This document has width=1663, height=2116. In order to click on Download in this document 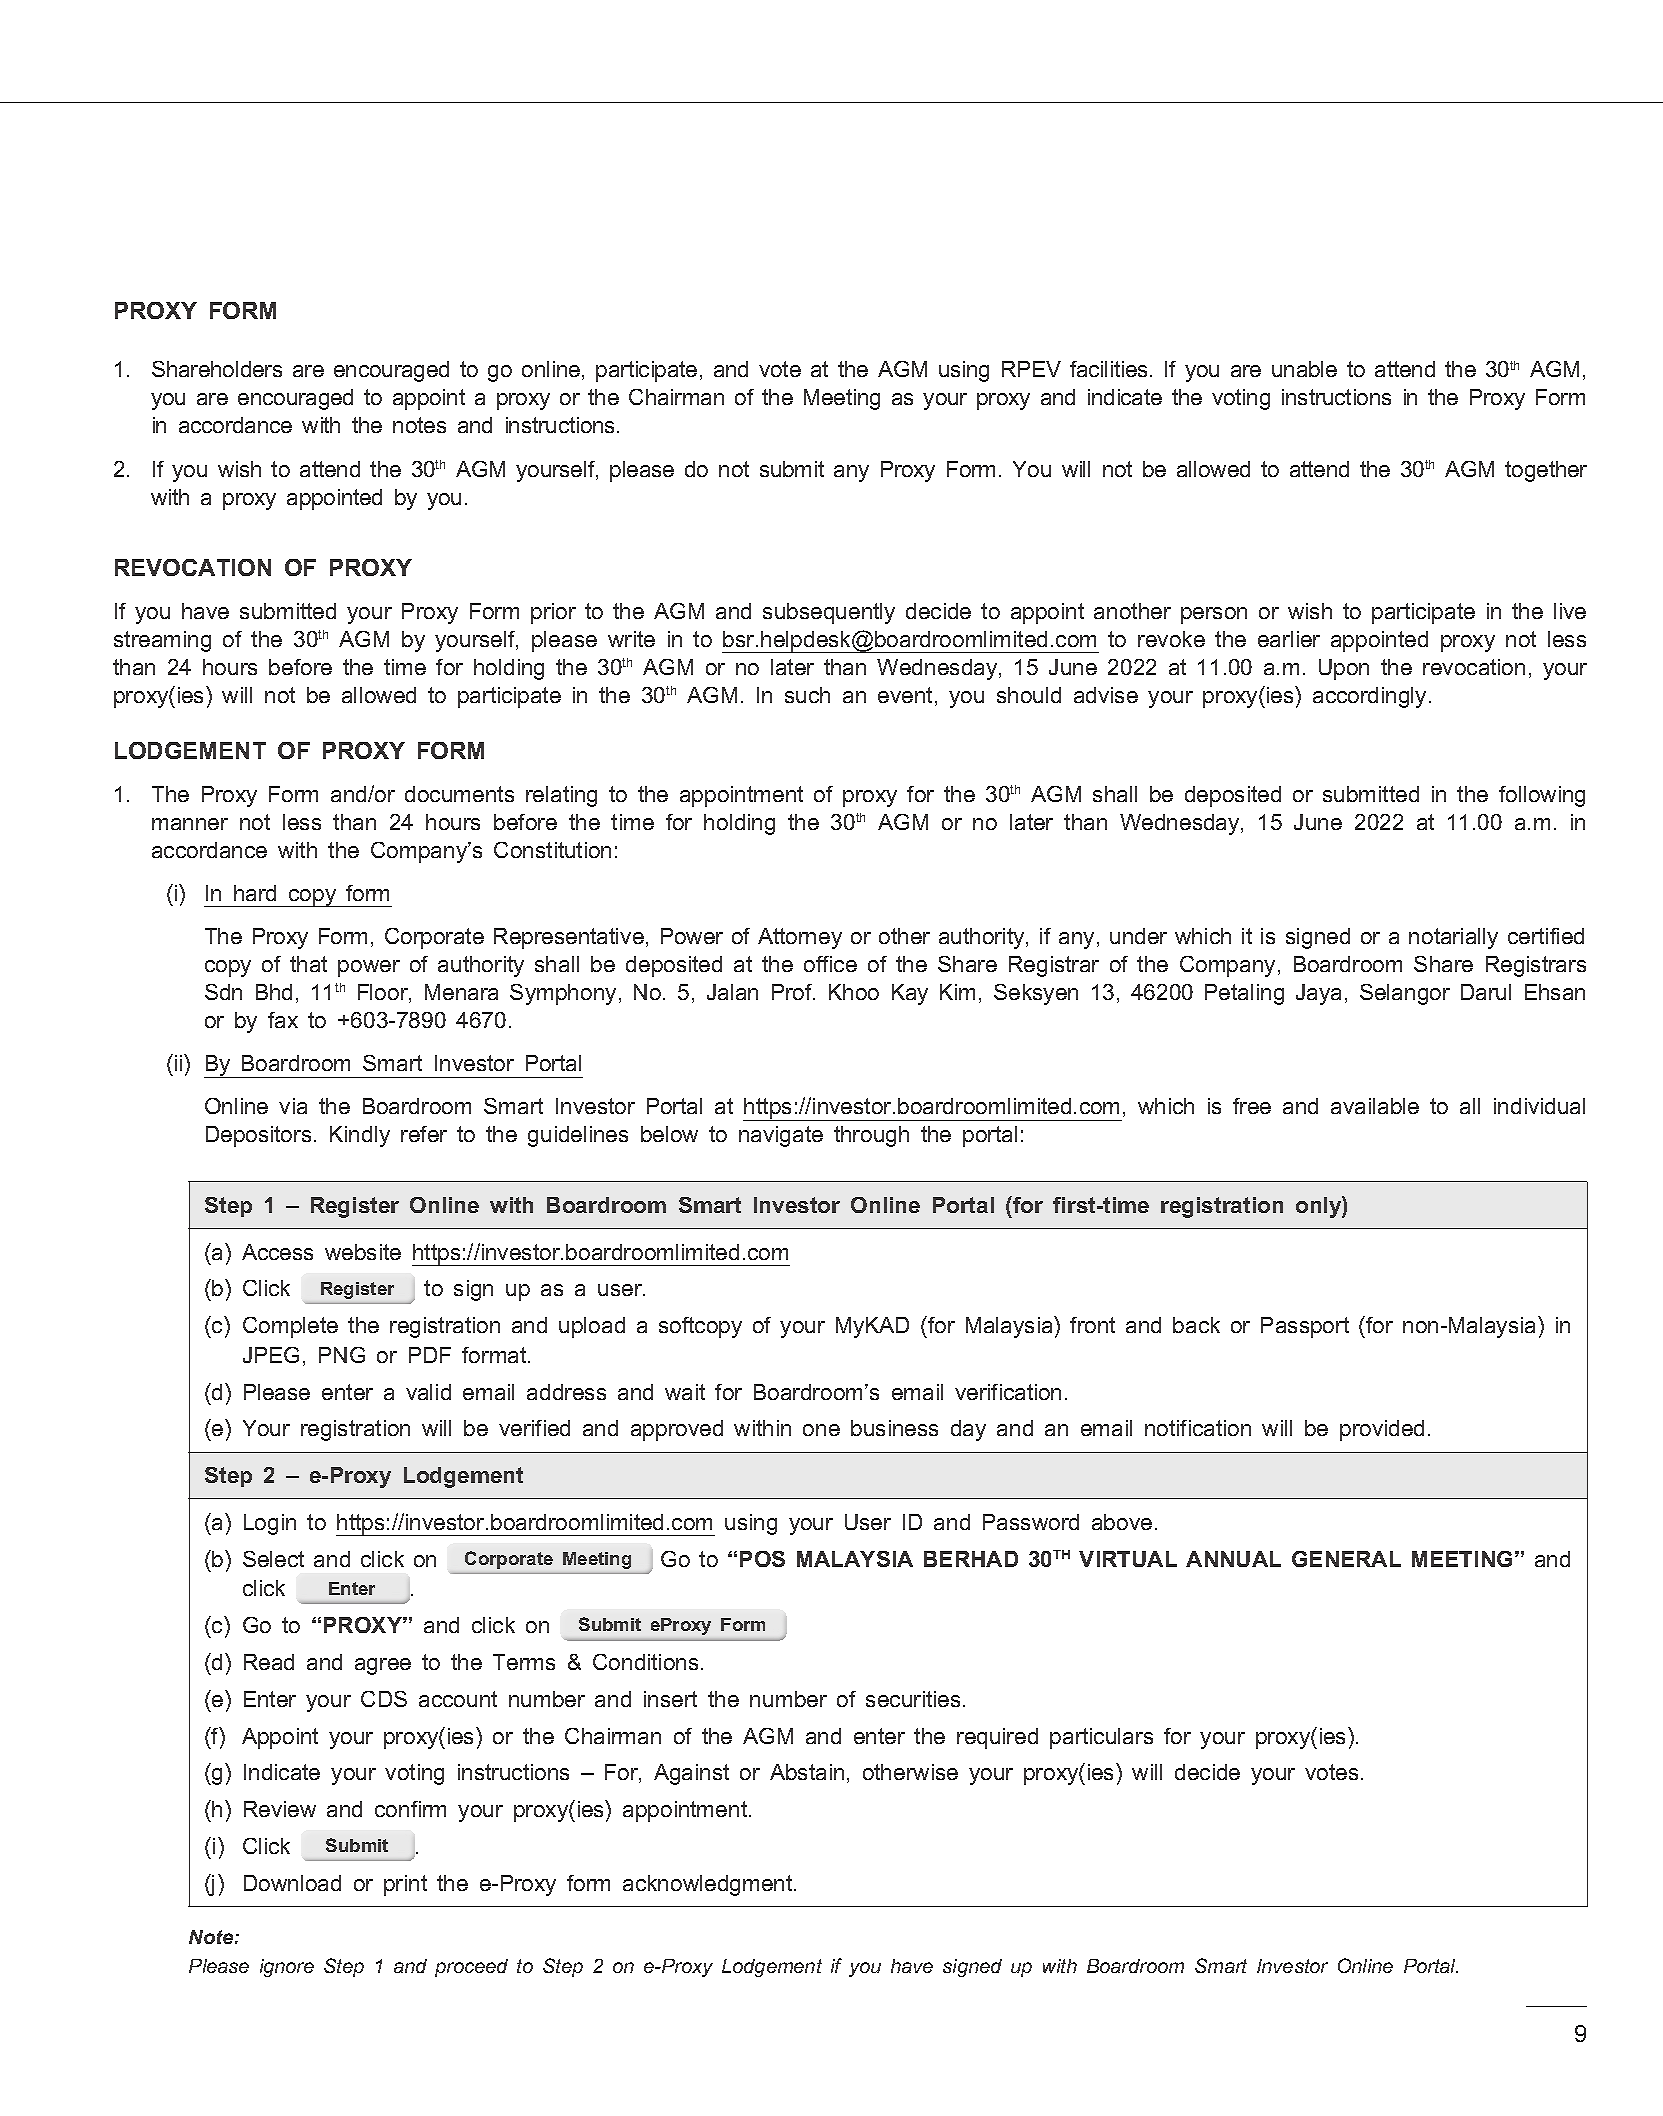, I will do `click(292, 1883)`.
